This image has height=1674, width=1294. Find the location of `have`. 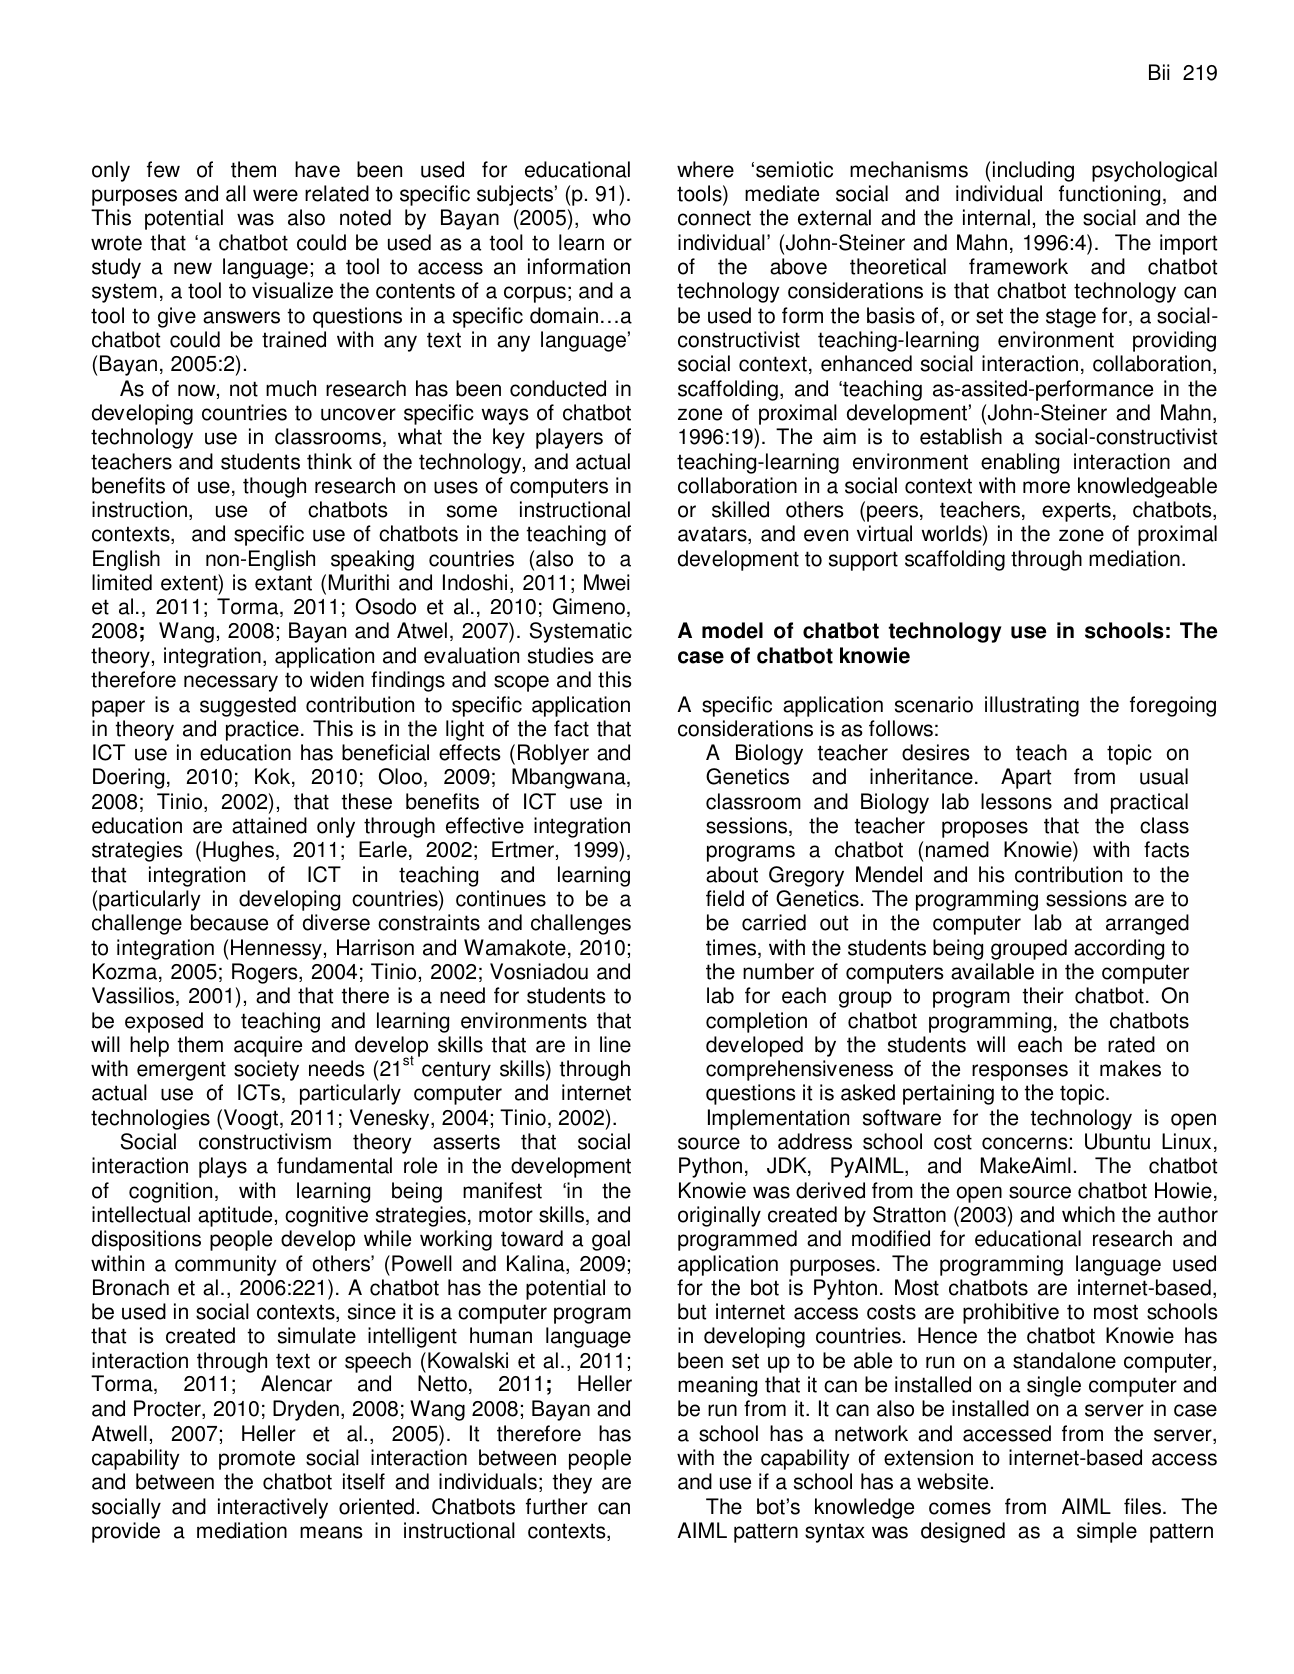

have is located at coordinates (317, 169).
